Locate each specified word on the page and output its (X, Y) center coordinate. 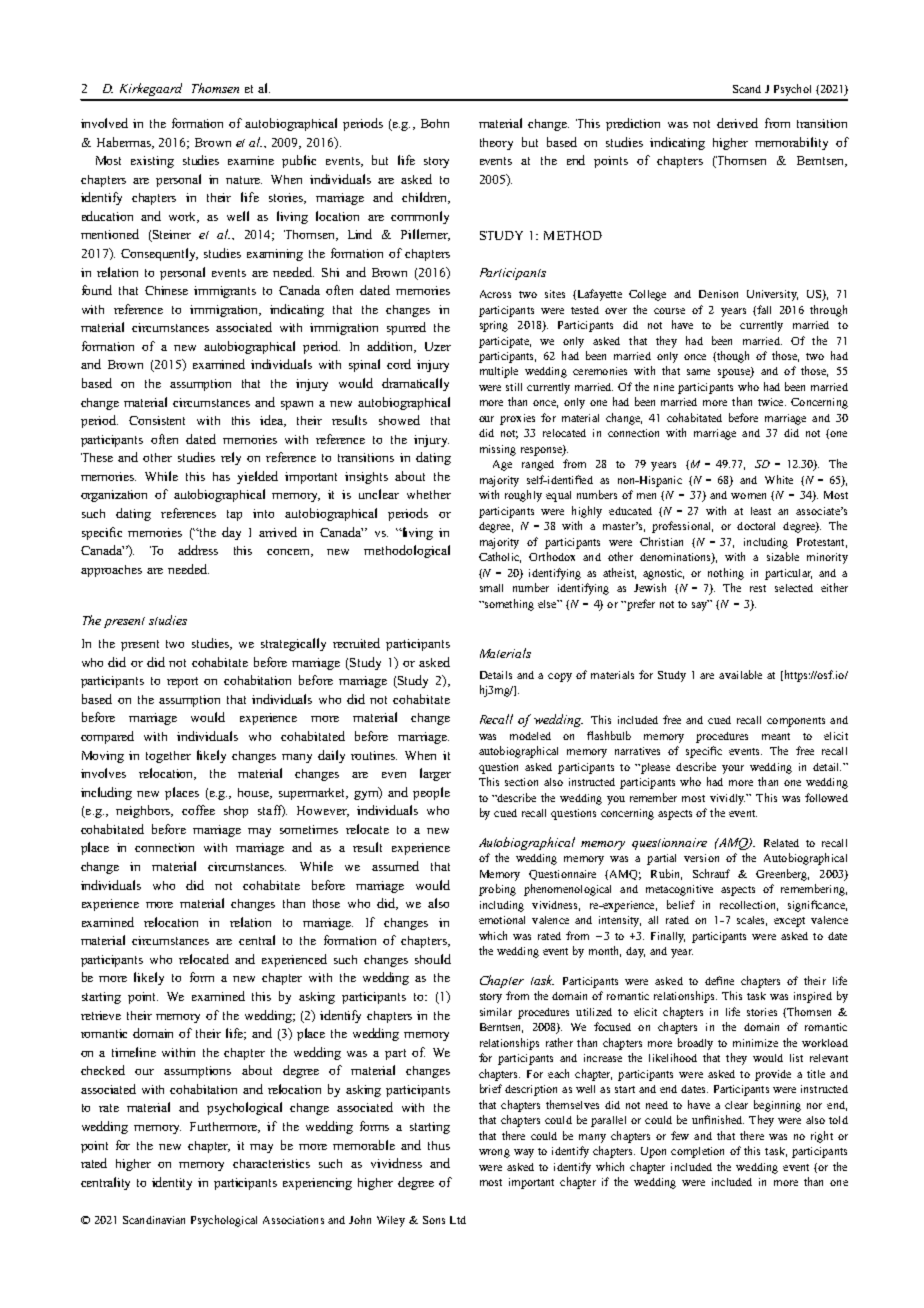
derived (737, 123)
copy (560, 677)
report (182, 682)
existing (152, 162)
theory (496, 144)
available (740, 674)
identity (172, 1183)
